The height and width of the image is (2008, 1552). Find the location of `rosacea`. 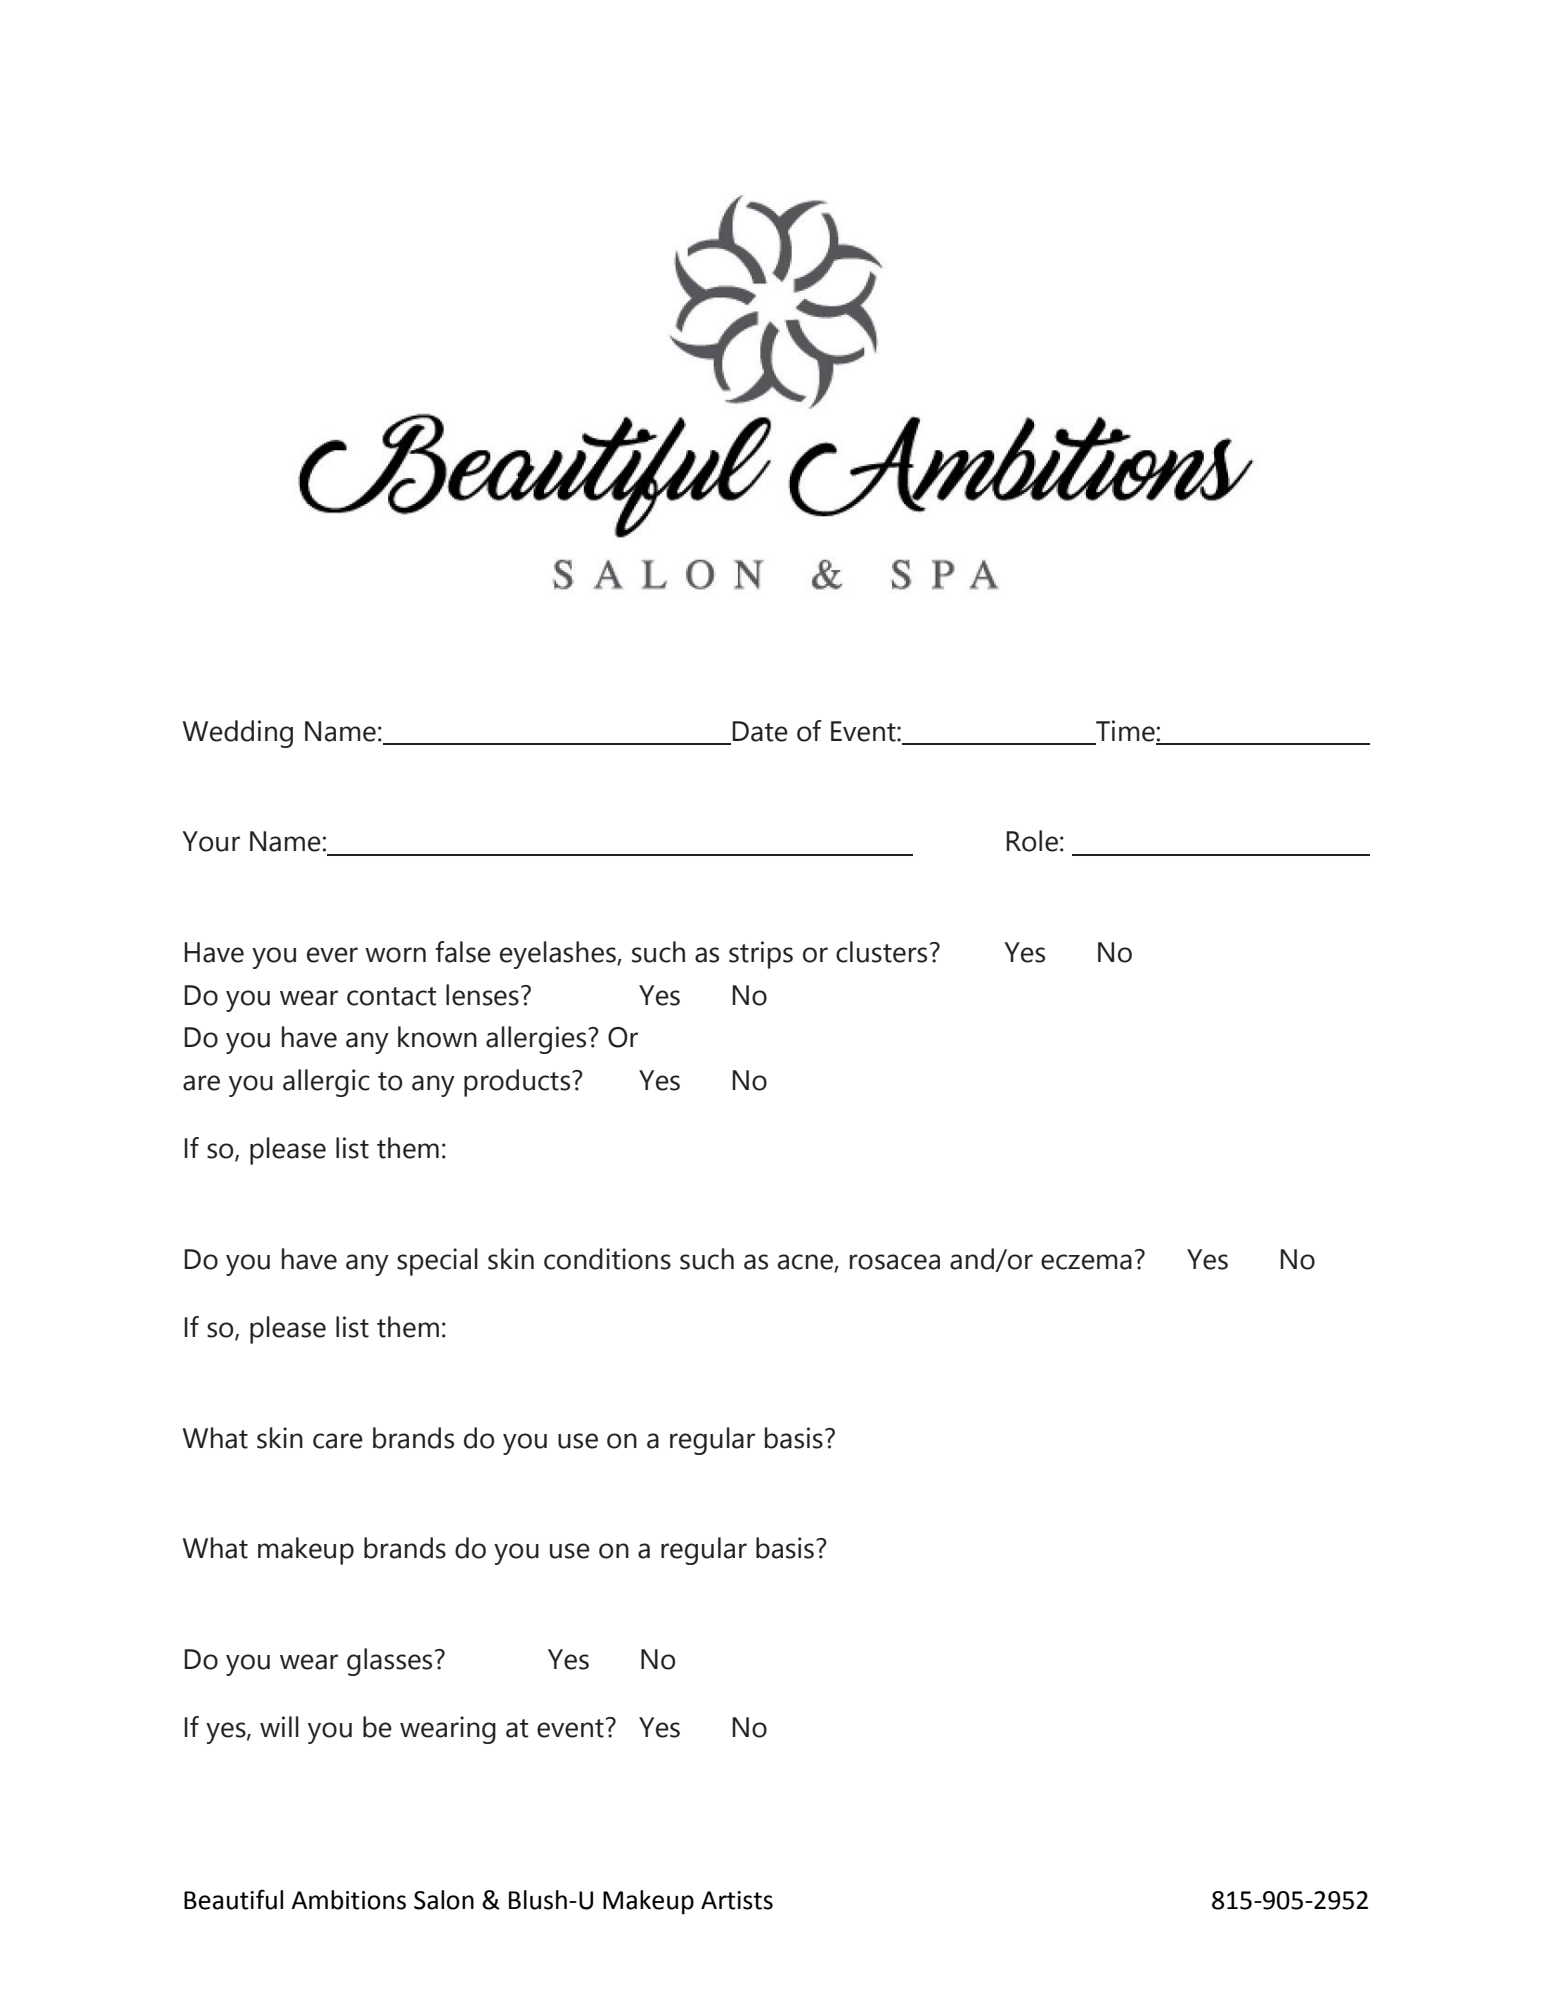

rosacea is located at coordinates (895, 1262).
